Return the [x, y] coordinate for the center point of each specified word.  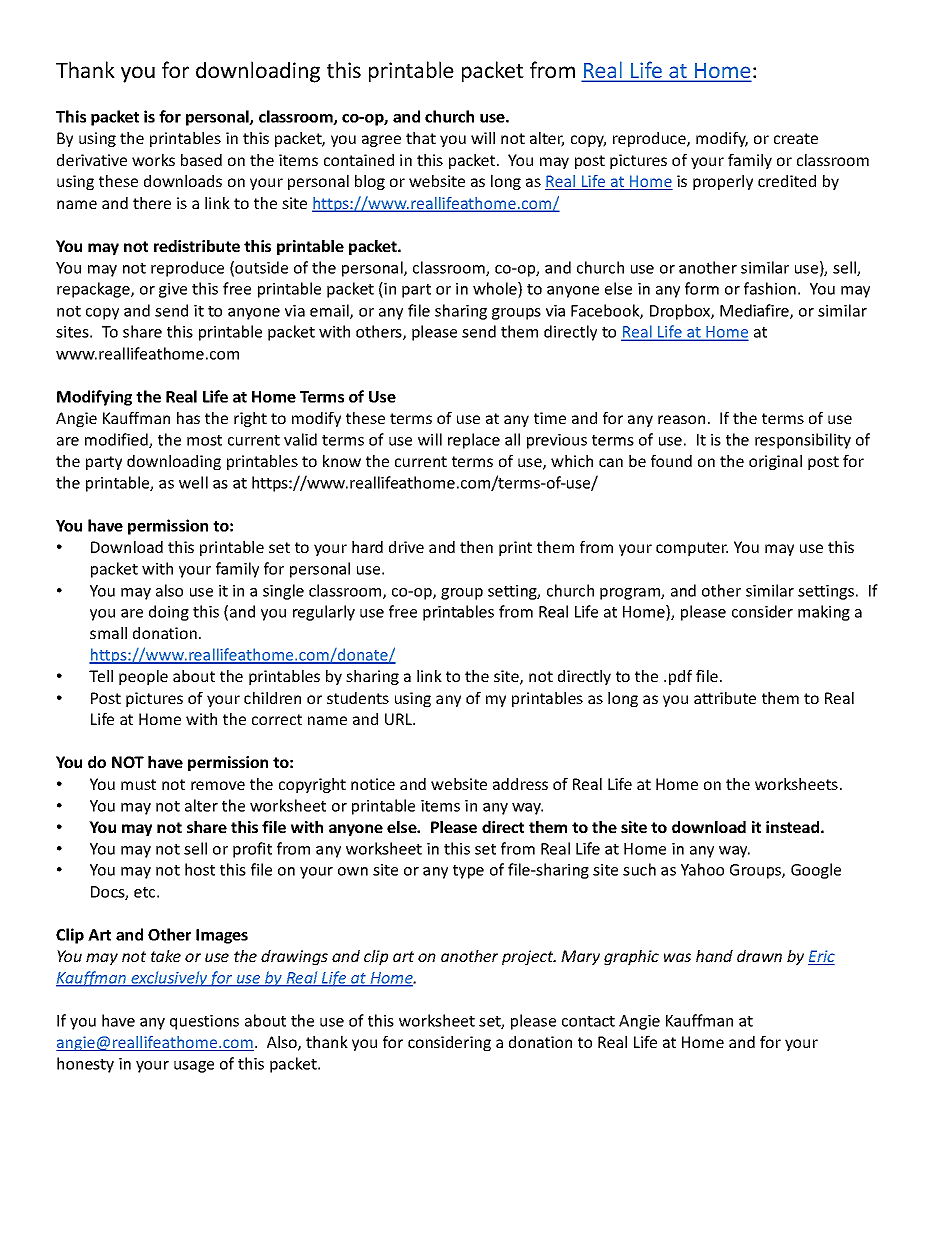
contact [588, 1021]
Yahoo [702, 869]
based [201, 160]
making [824, 613]
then [476, 547]
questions [204, 1022]
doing [169, 613]
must [138, 784]
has [188, 418]
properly [723, 182]
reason [681, 419]
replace [474, 441]
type [468, 872]
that [421, 138]
